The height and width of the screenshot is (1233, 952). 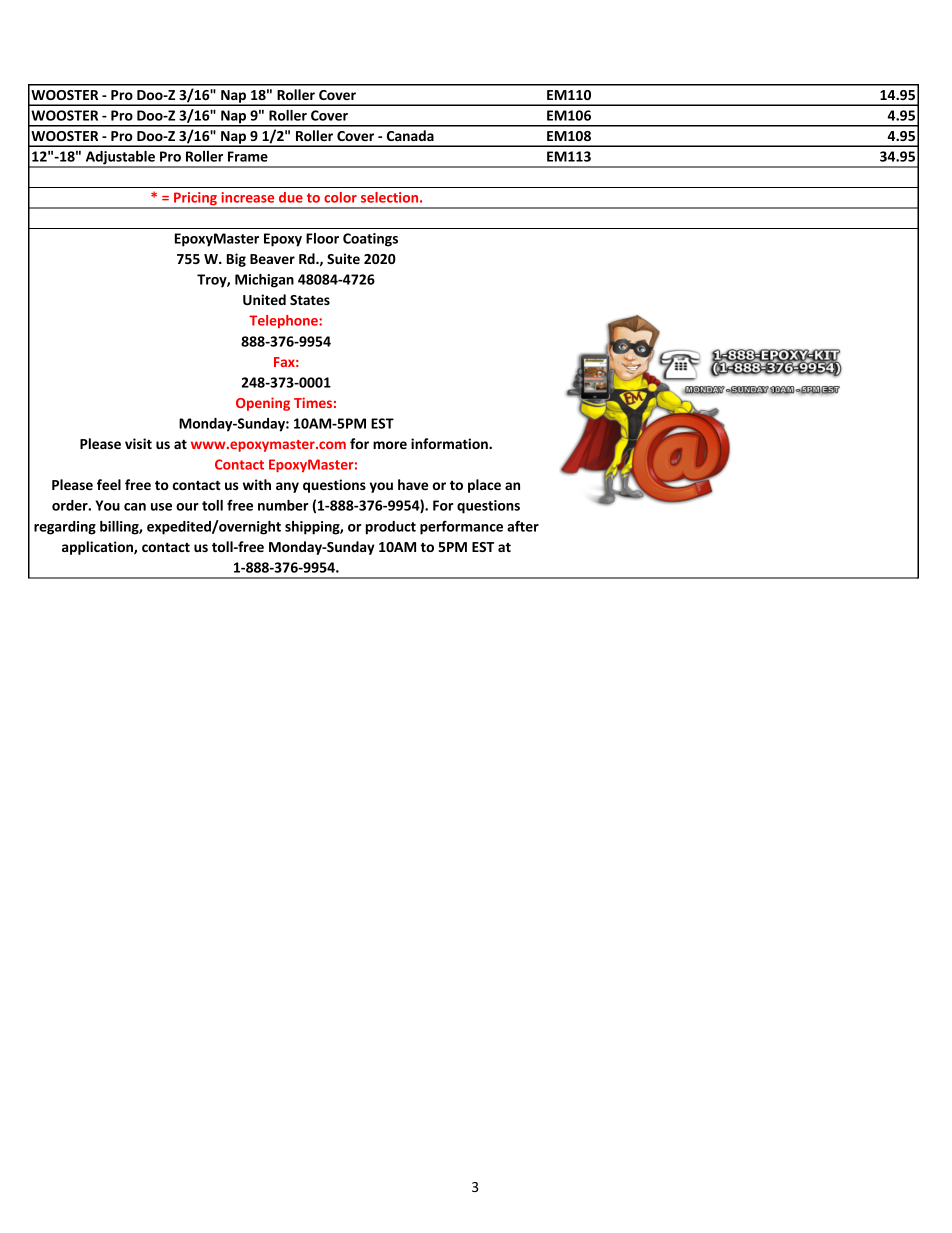 I want to click on Telephone, so click(x=284, y=321).
